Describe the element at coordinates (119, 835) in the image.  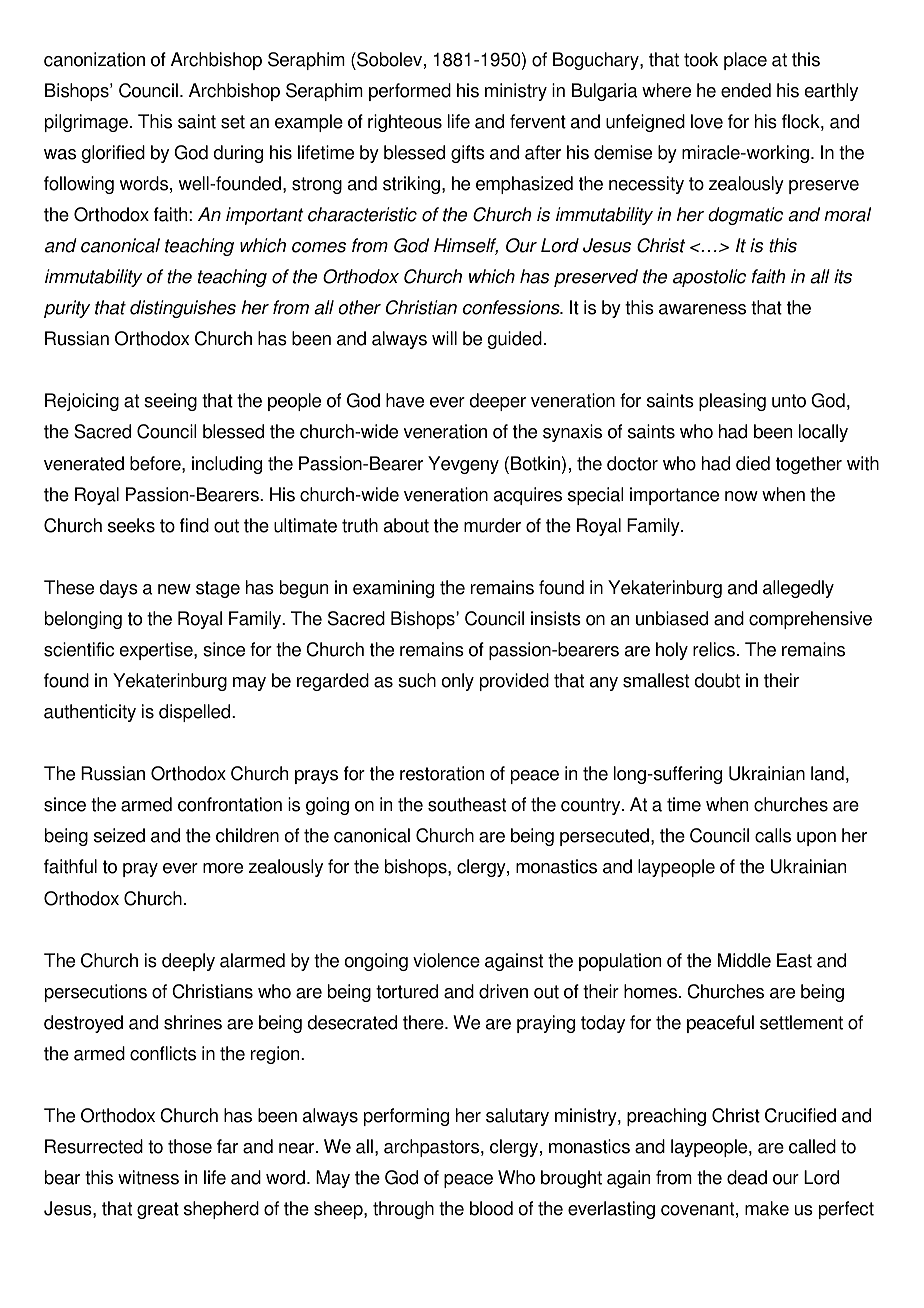
I see `seized` at that location.
